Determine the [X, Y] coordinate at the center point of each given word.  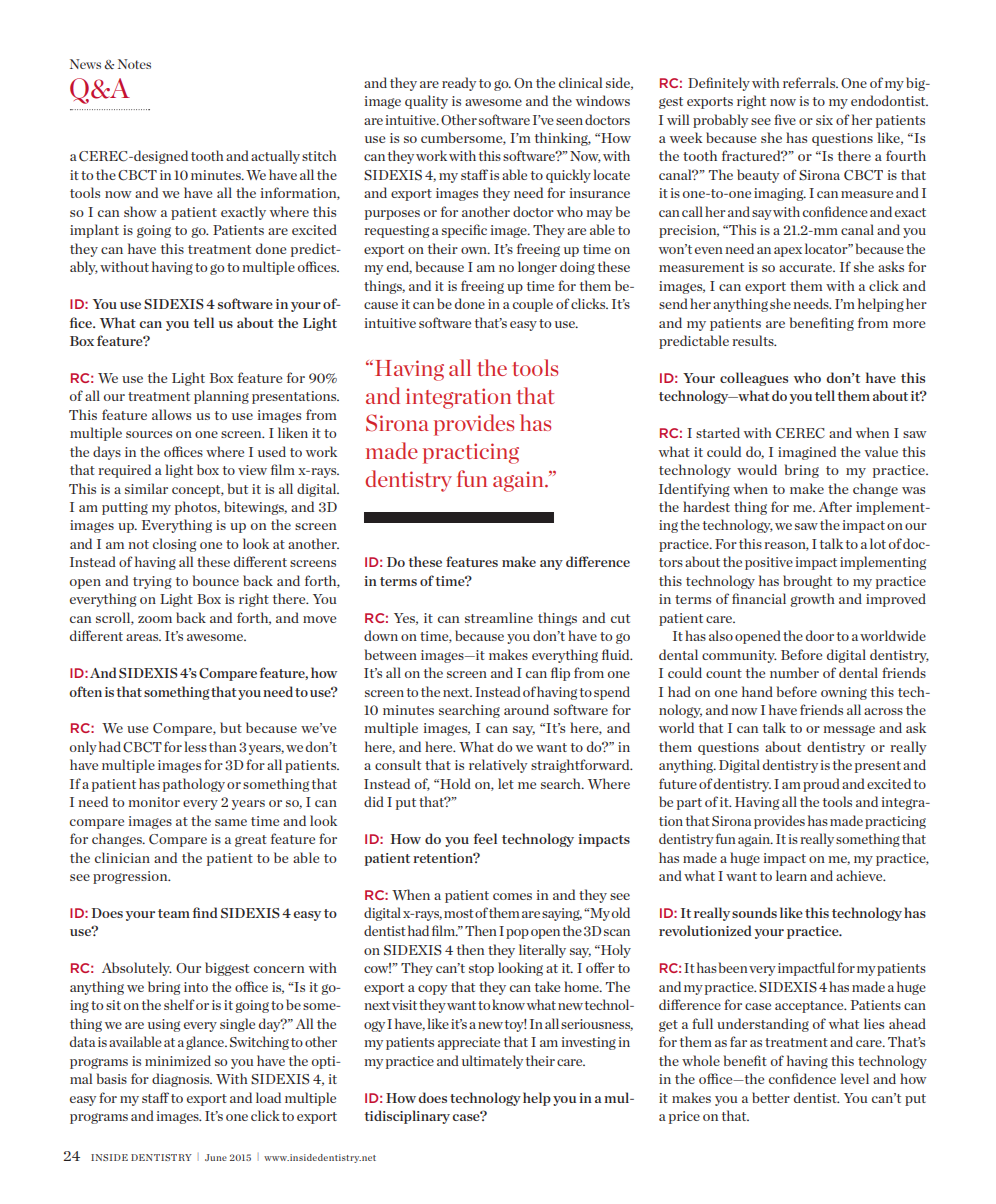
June [216, 1157]
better [771, 1097]
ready [459, 84]
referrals [810, 82]
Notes [134, 64]
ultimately [492, 1062]
